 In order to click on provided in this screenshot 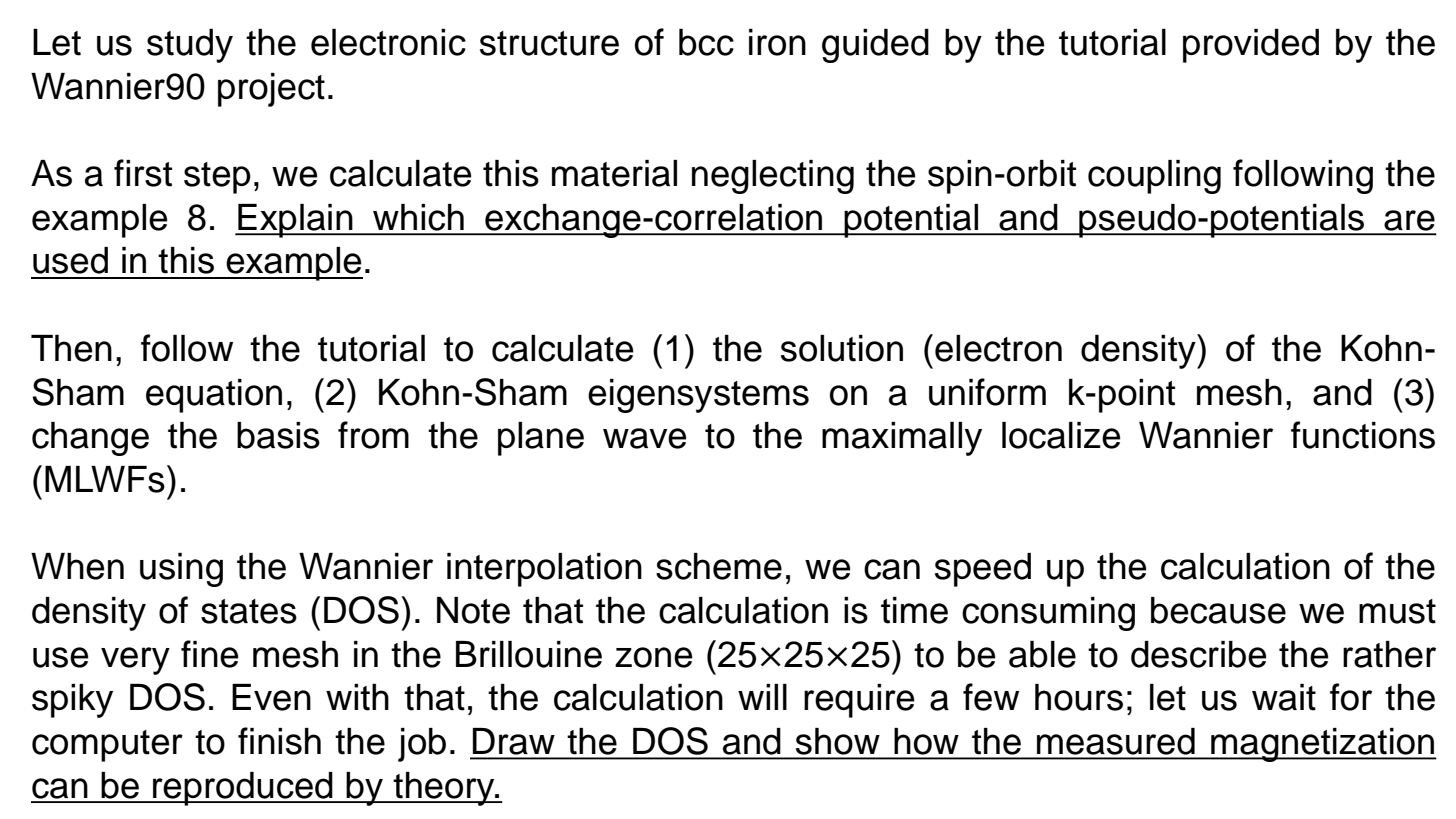, I will do `click(1251, 46)`.
